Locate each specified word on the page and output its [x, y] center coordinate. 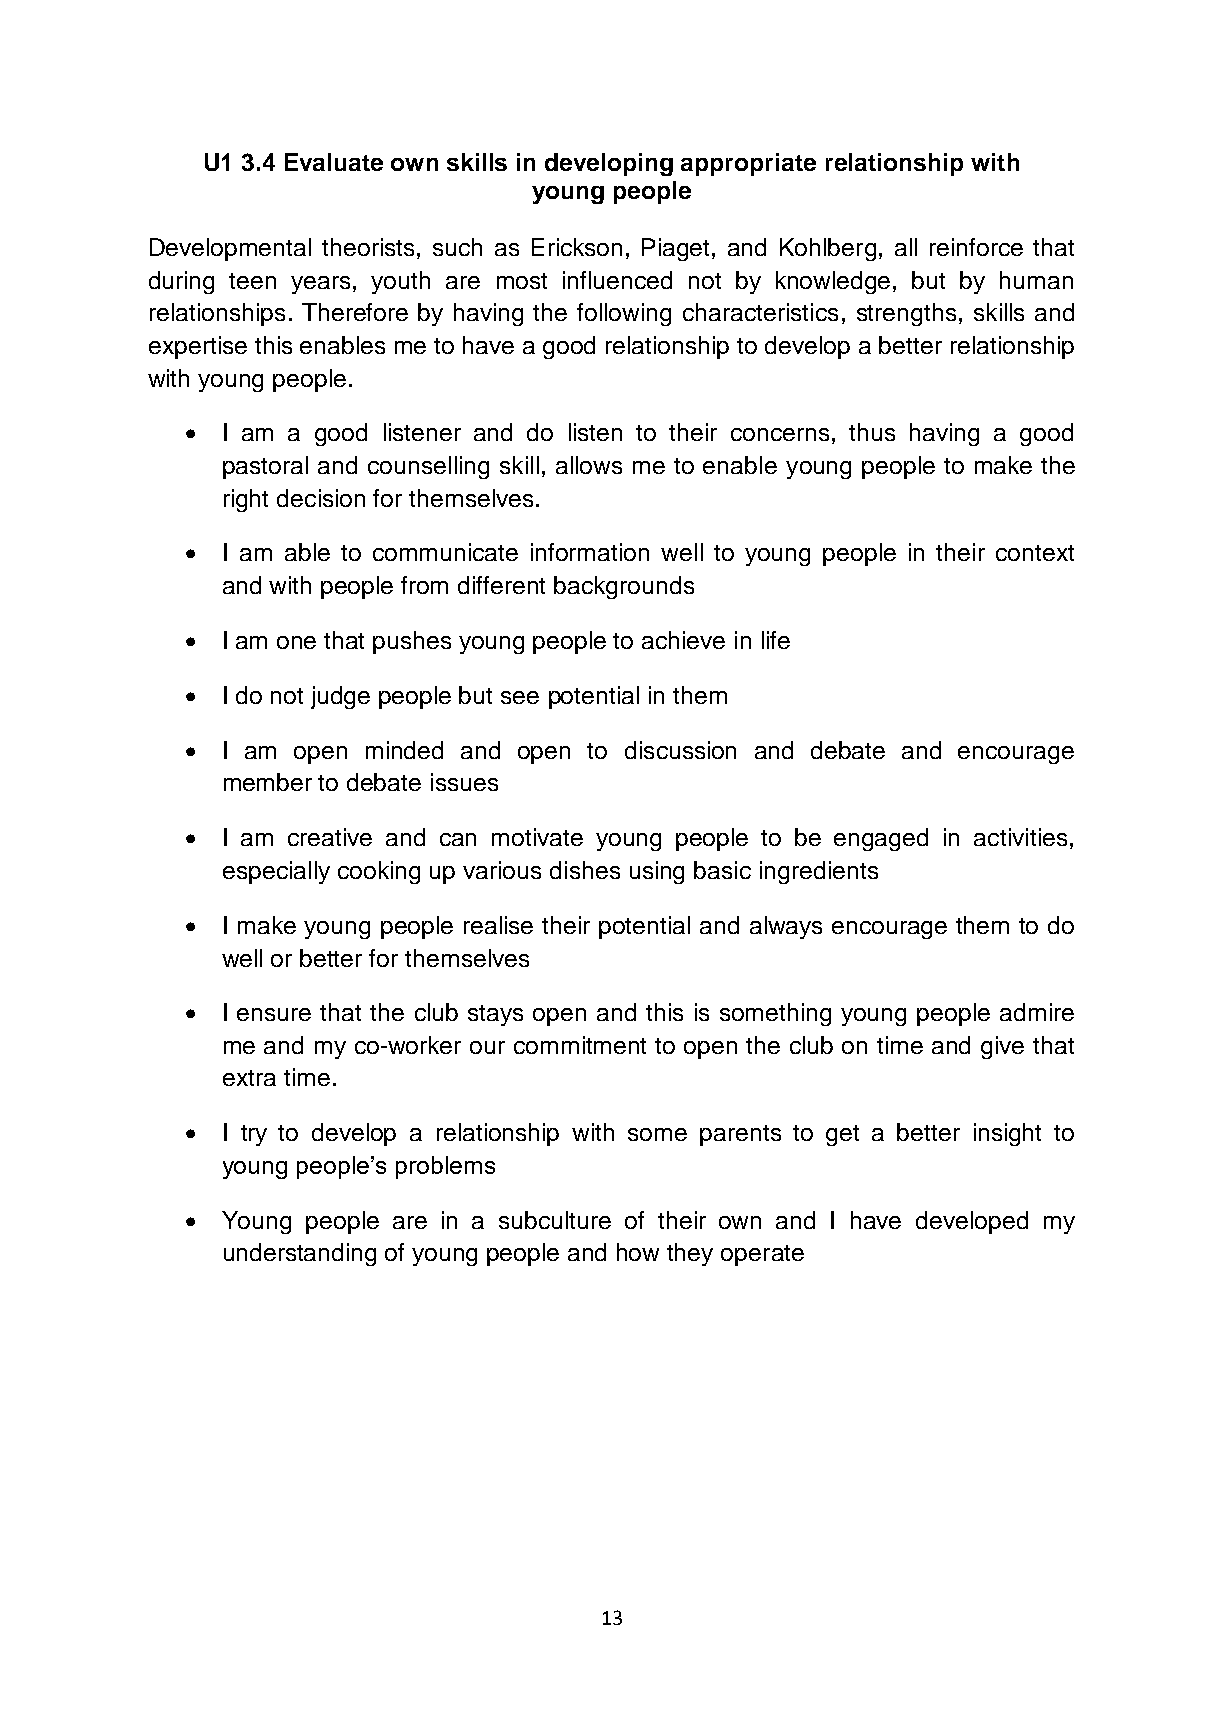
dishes [585, 870]
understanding [300, 1254]
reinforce [976, 247]
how [638, 1252]
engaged [881, 839]
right [246, 500]
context [1035, 553]
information [590, 552]
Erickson [577, 247]
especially [276, 872]
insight [1007, 1134]
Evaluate [334, 162]
